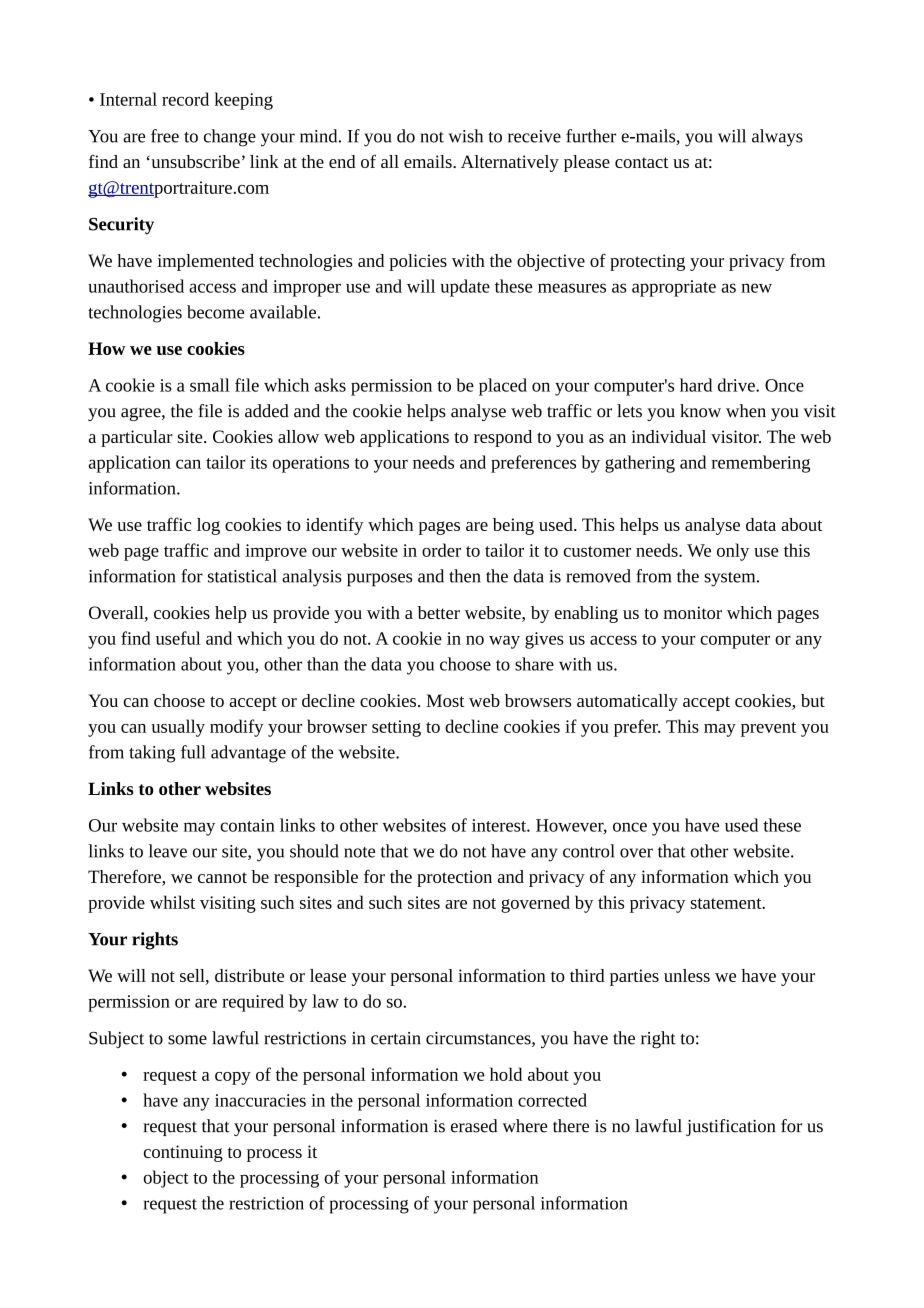 Image resolution: width=924 pixels, height=1308 pixels. Describe the element at coordinates (466, 136) in the screenshot. I see `wish` at that location.
